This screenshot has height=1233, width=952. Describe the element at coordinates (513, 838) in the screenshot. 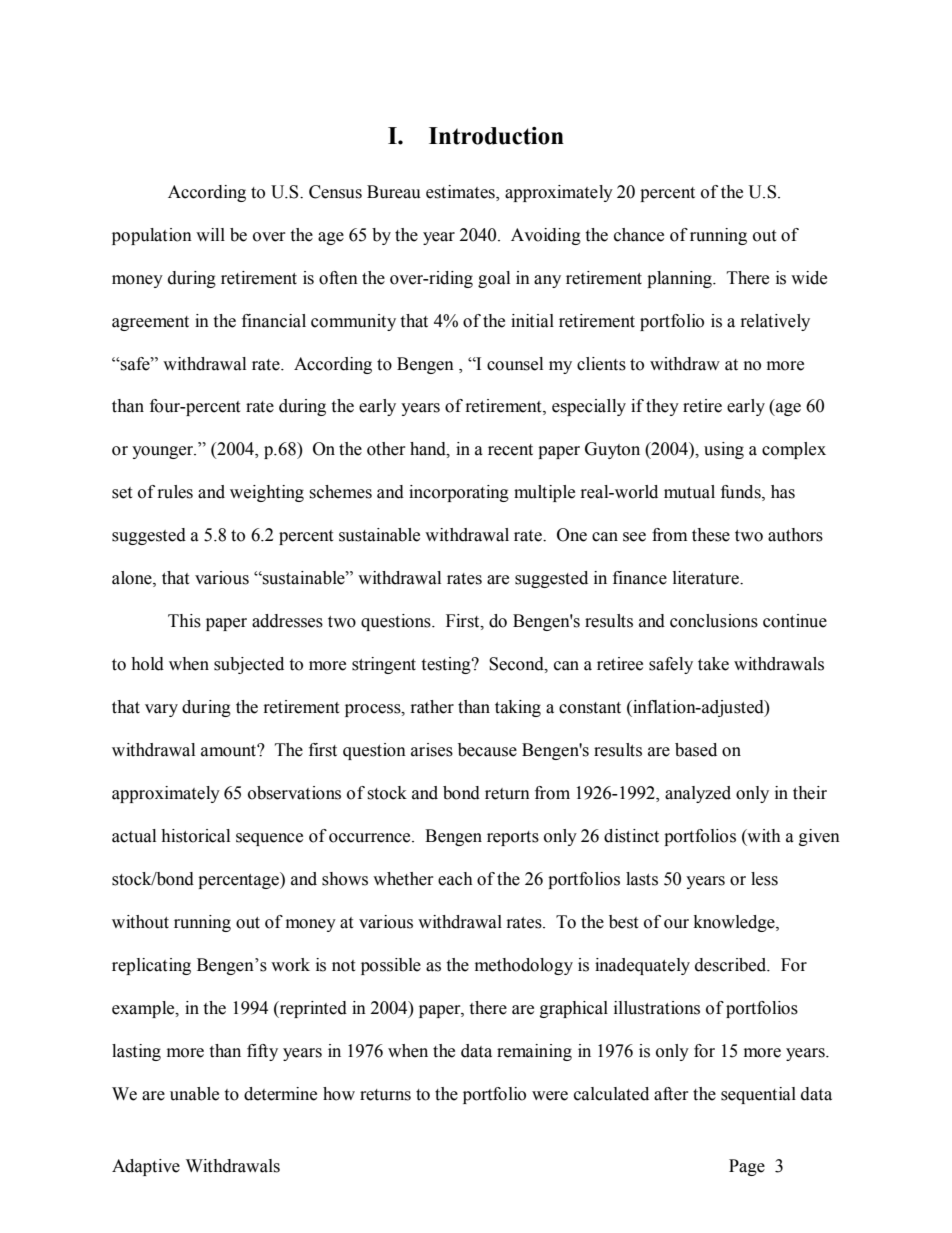

I see `reports` at that location.
